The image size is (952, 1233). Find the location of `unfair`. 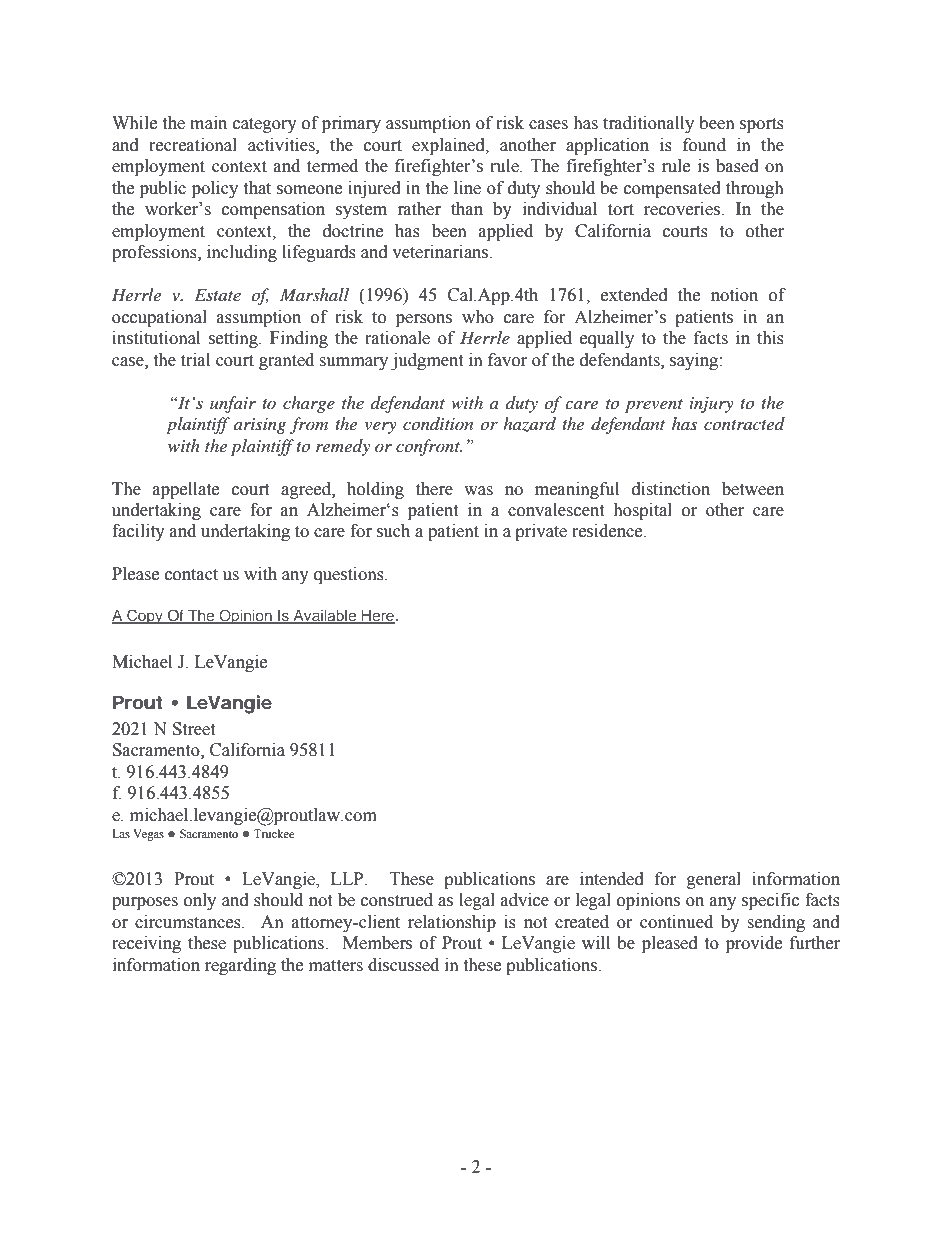

unfair is located at coordinates (233, 404).
